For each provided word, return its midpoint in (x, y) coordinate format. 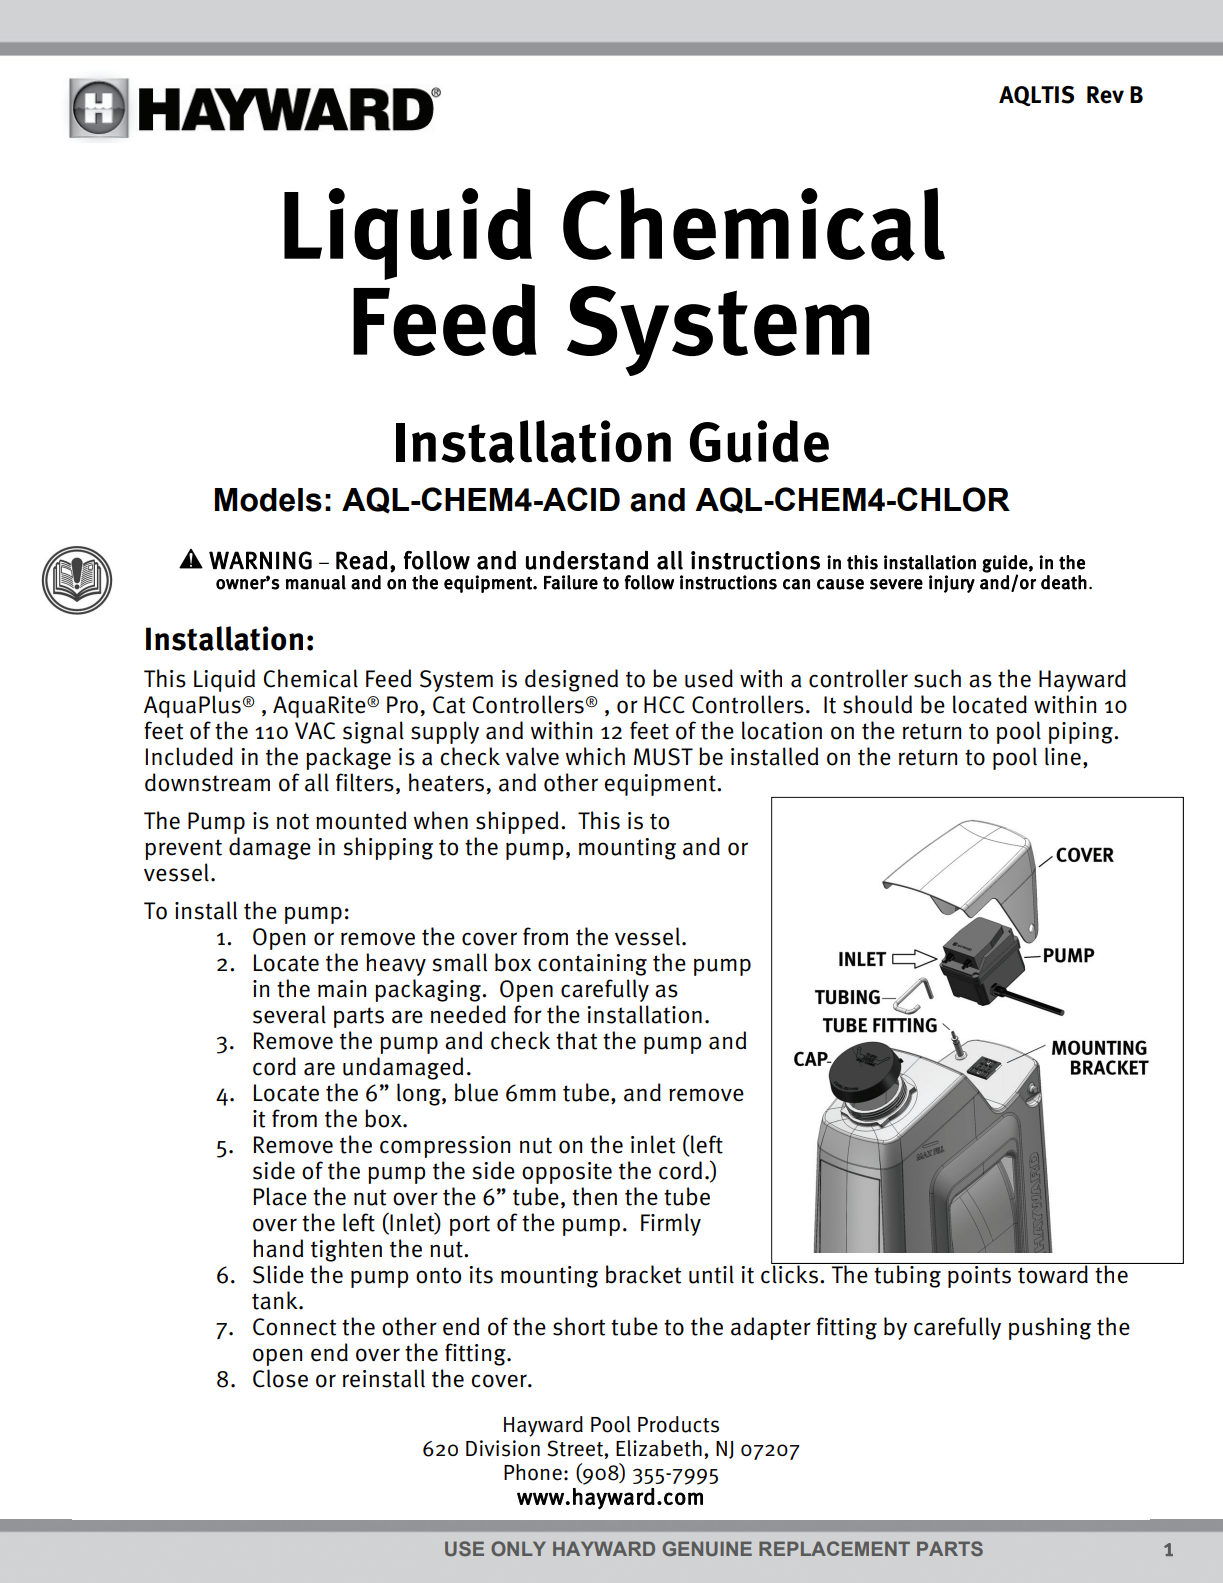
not (293, 821)
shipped (517, 822)
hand (278, 1248)
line (1063, 756)
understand (587, 560)
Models (268, 500)
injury (952, 584)
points (980, 1275)
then (594, 1196)
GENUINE (707, 1548)
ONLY (518, 1548)
